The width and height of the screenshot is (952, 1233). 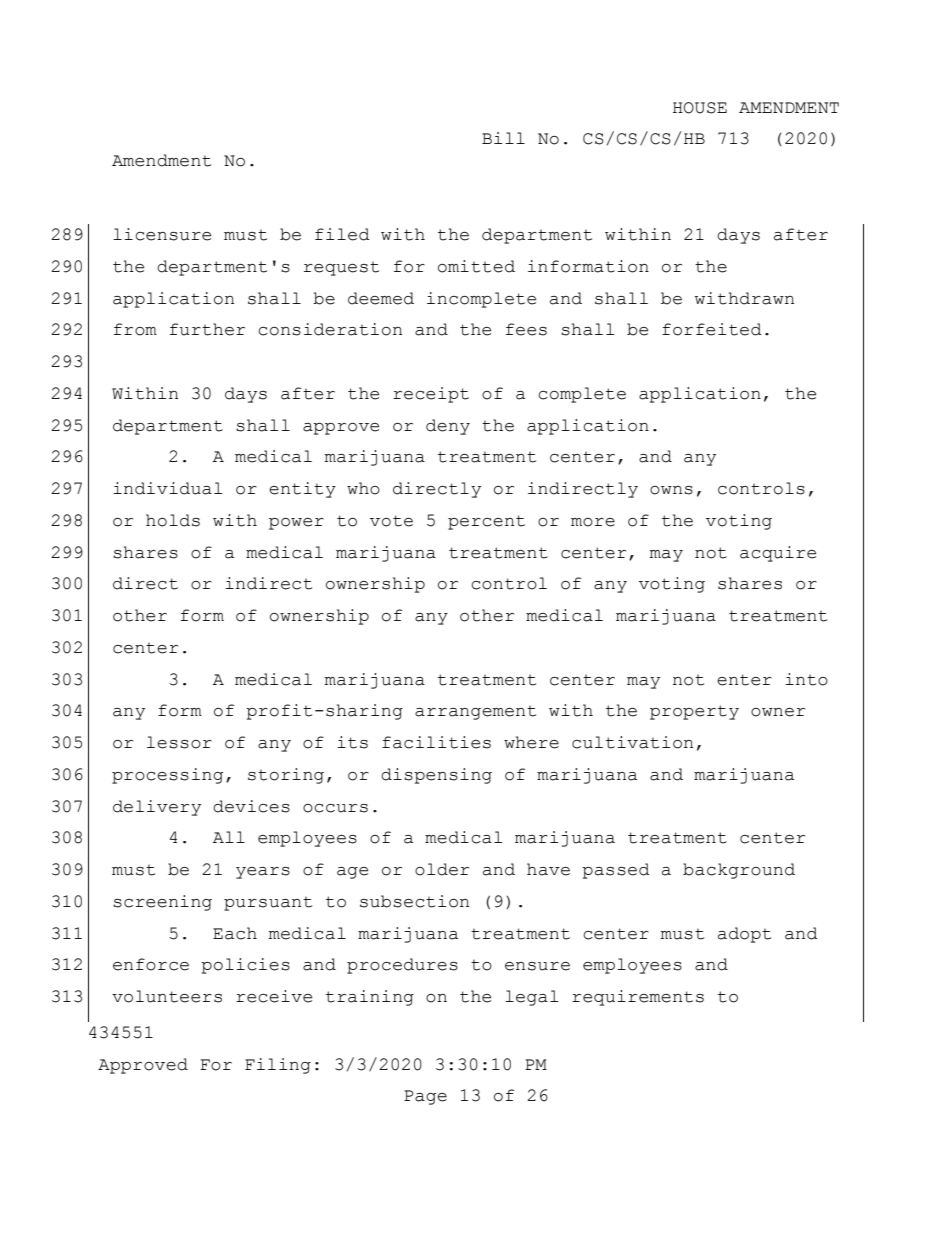 I want to click on percent, so click(x=486, y=522).
